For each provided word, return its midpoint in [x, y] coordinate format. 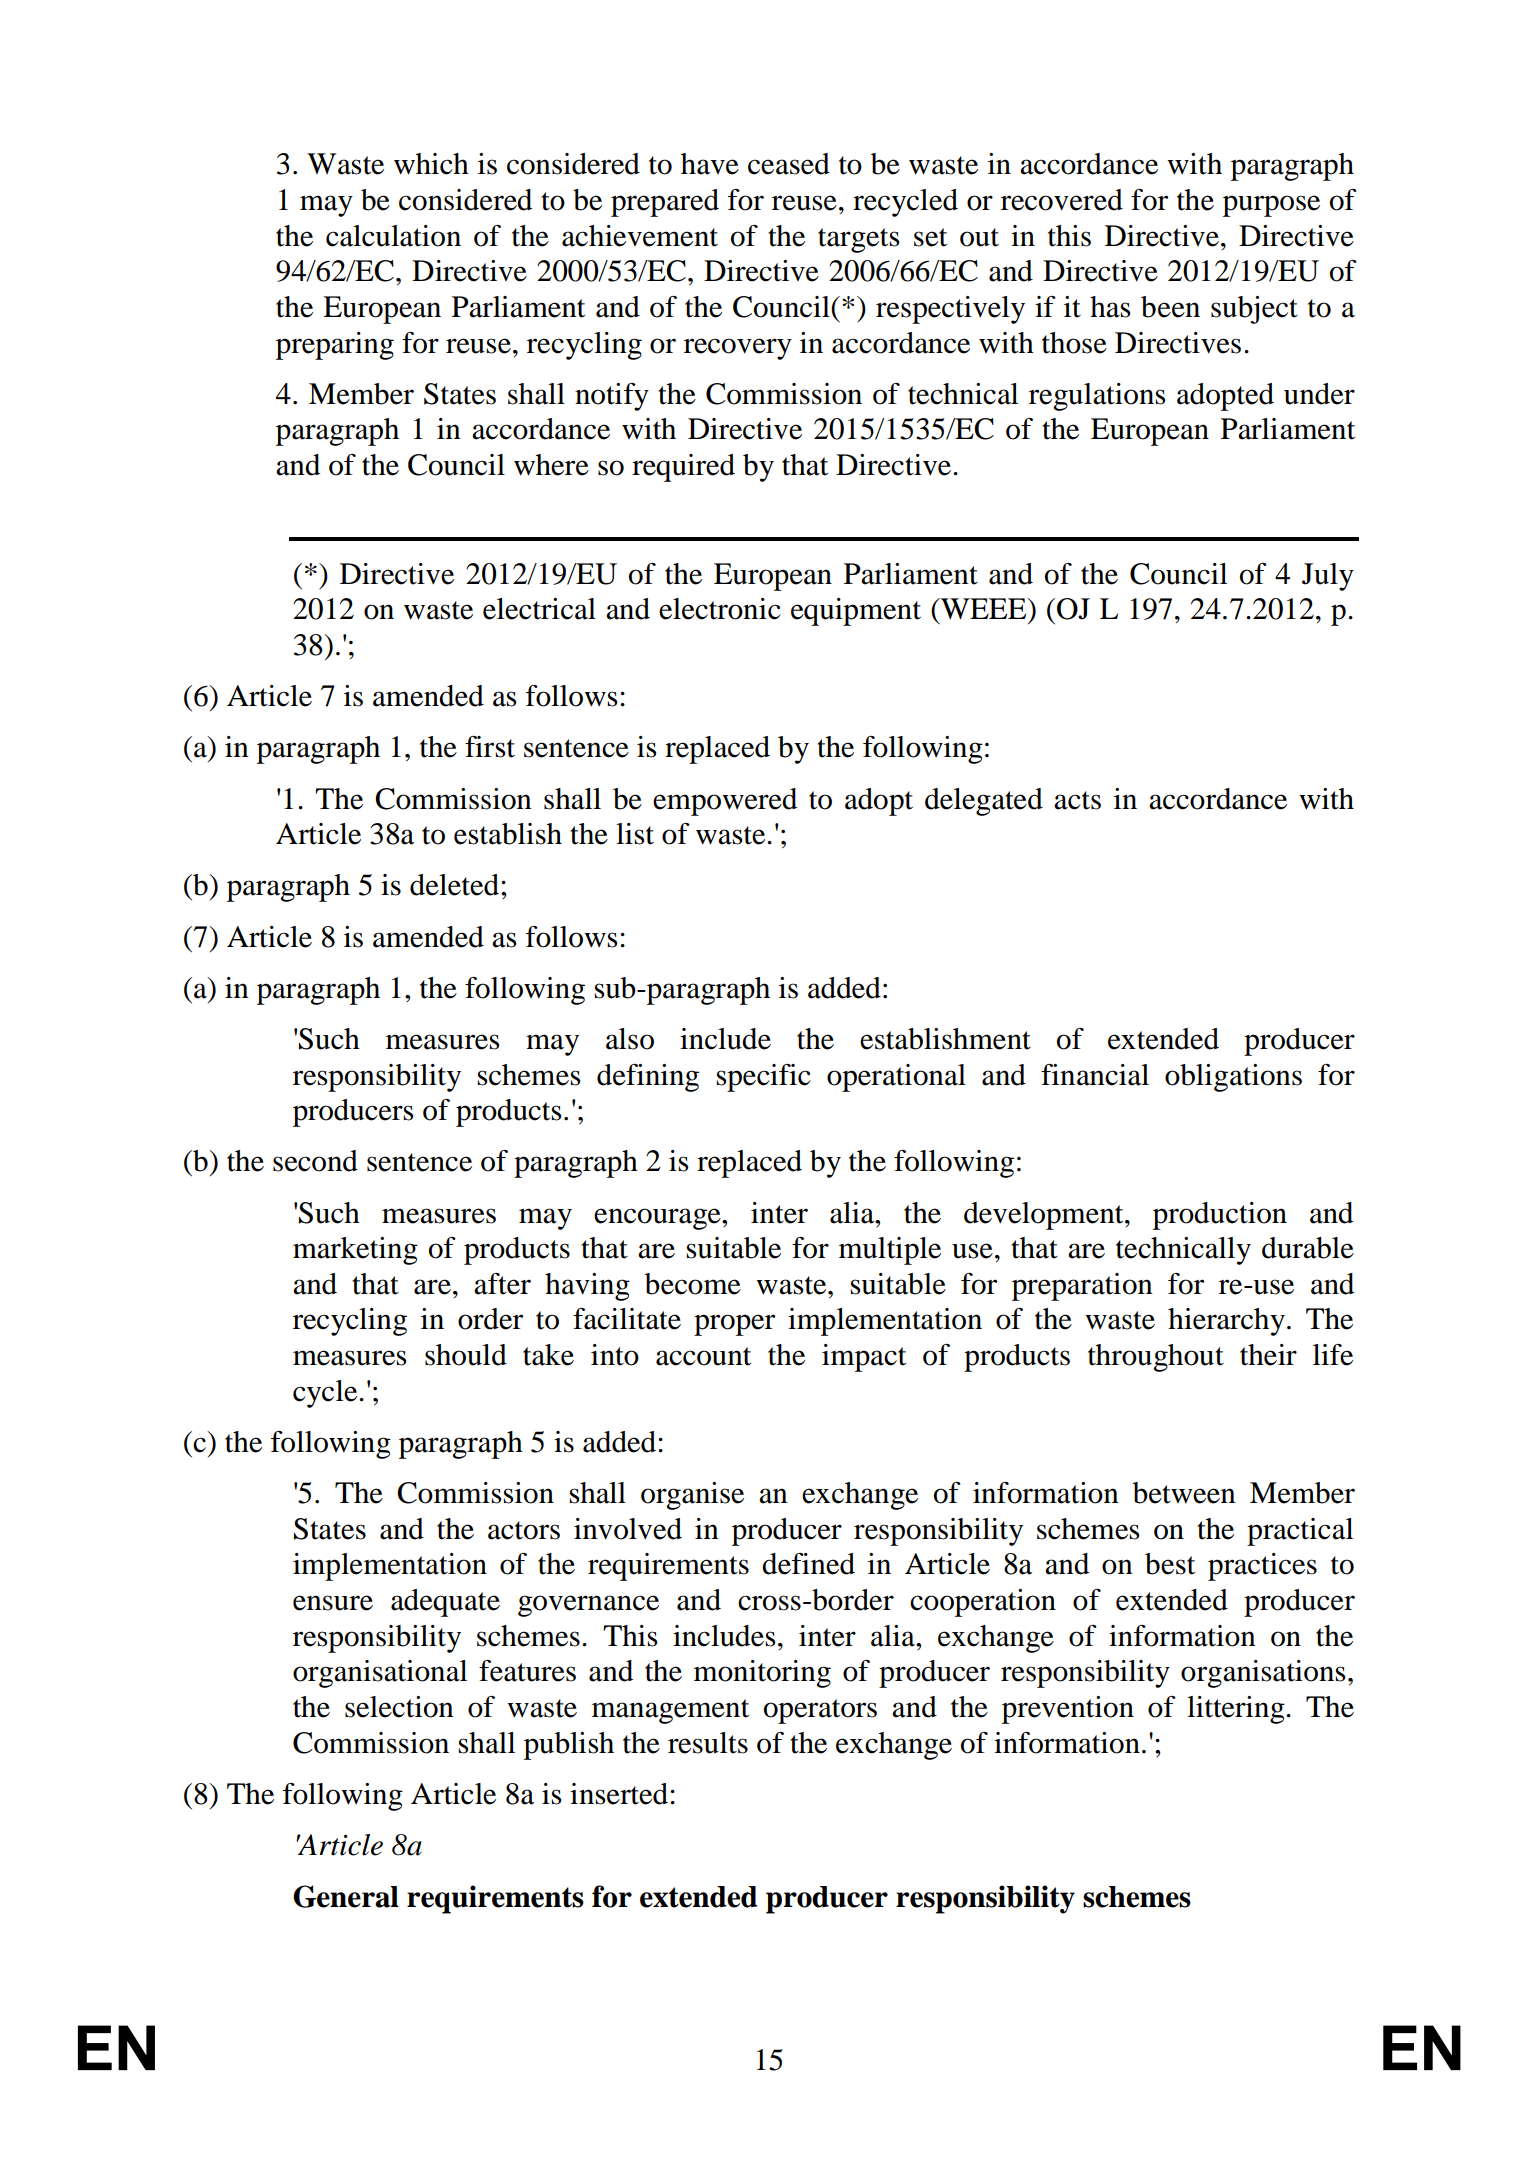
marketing [355, 1251]
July [1328, 577]
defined [808, 1564]
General [346, 1896]
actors [524, 1530]
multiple [890, 1251]
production [1220, 1216]
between [1184, 1493]
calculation [393, 236]
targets [859, 240]
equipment [856, 612]
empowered [725, 802]
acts [1077, 800]
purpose [1271, 206]
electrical [539, 609]
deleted [456, 885]
